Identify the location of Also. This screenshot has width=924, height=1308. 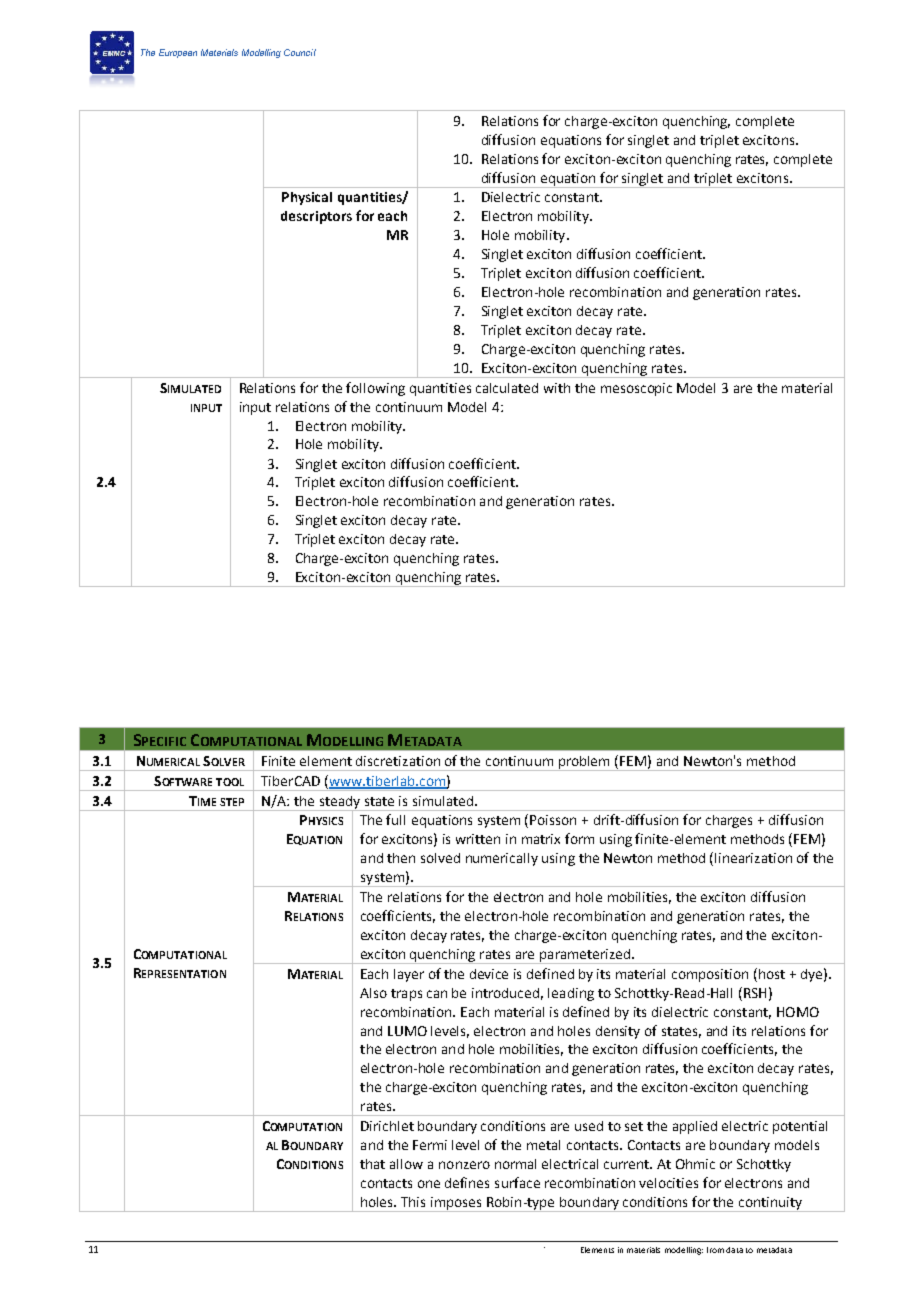
(373, 993).
